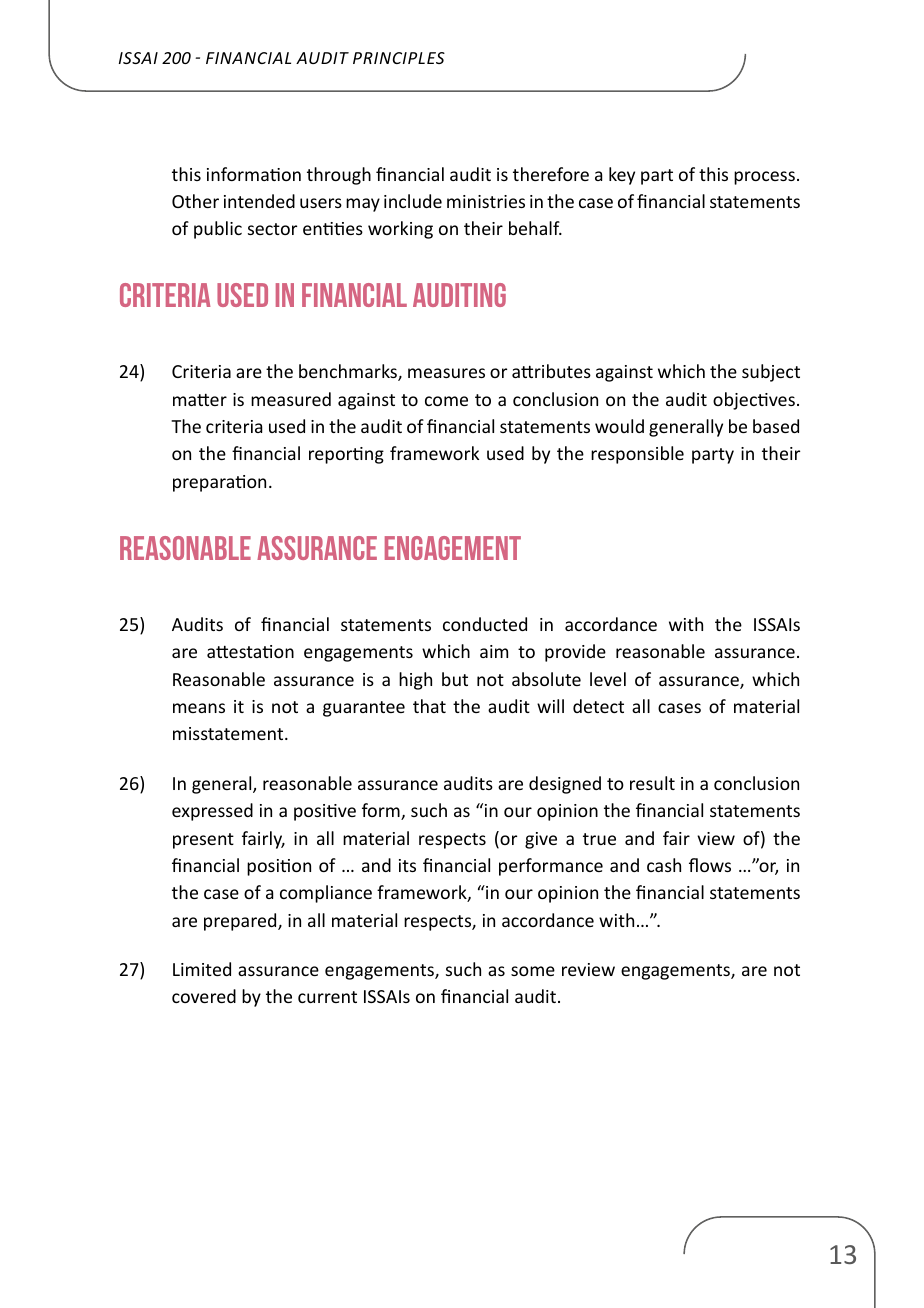  What do you see at coordinates (241, 922) in the document?
I see `prepared` at bounding box center [241, 922].
